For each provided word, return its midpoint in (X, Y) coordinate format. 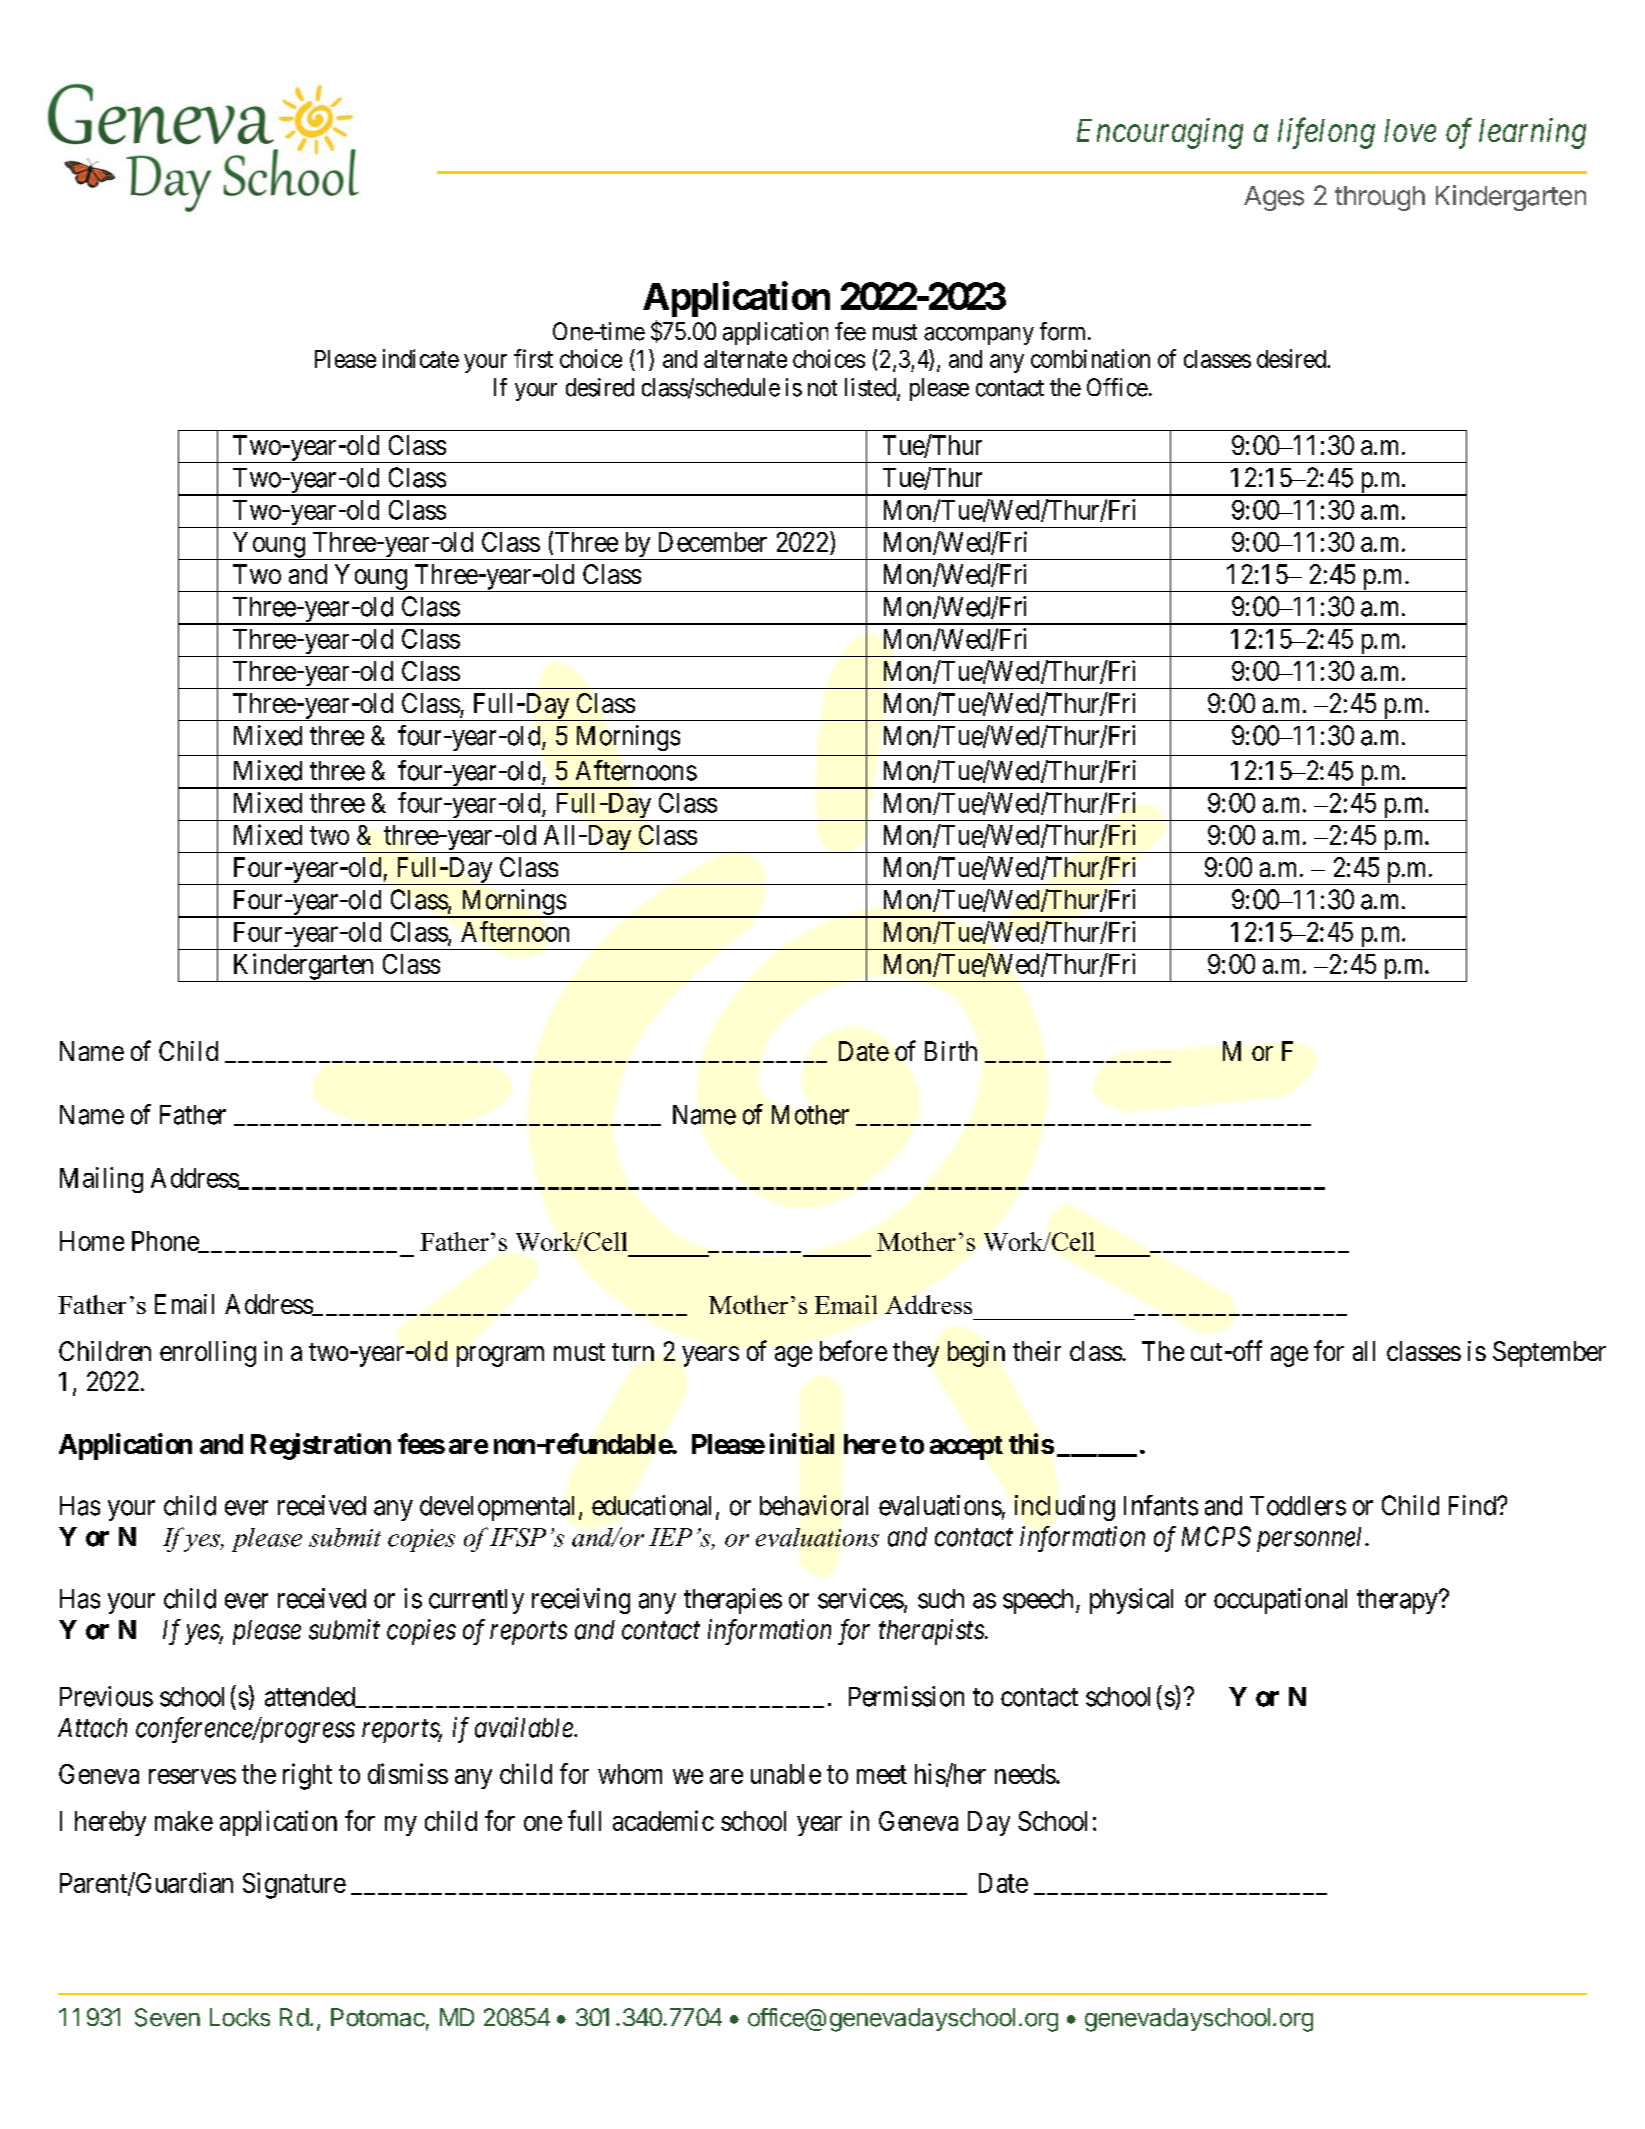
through (1380, 198)
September (1549, 1354)
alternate (745, 359)
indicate (421, 358)
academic (663, 1820)
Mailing (101, 1180)
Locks (240, 2017)
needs (1025, 1774)
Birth (951, 1051)
